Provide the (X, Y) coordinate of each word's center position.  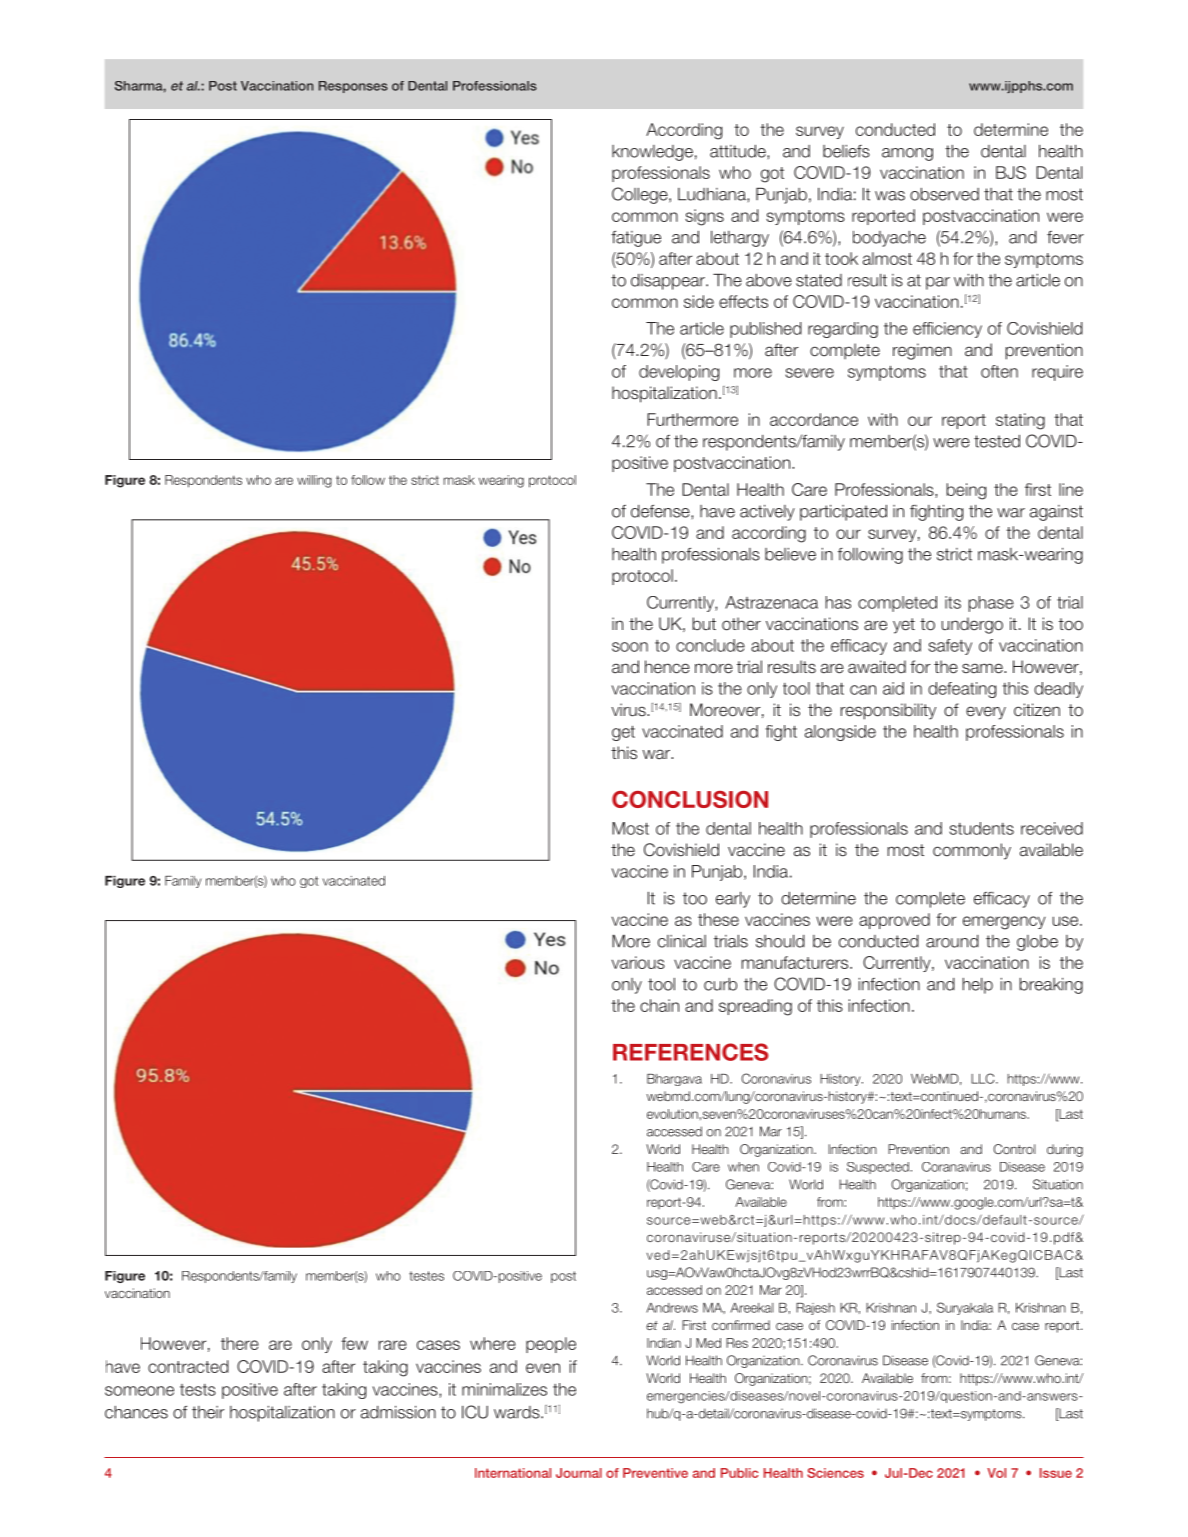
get (623, 733)
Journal (579, 1473)
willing (314, 481)
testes (426, 1276)
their (208, 1412)
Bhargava (674, 1080)
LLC (984, 1078)
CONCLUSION (690, 799)
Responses (353, 87)
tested (997, 441)
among (907, 154)
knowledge (652, 153)
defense (661, 511)
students (981, 828)
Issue (1056, 1473)
